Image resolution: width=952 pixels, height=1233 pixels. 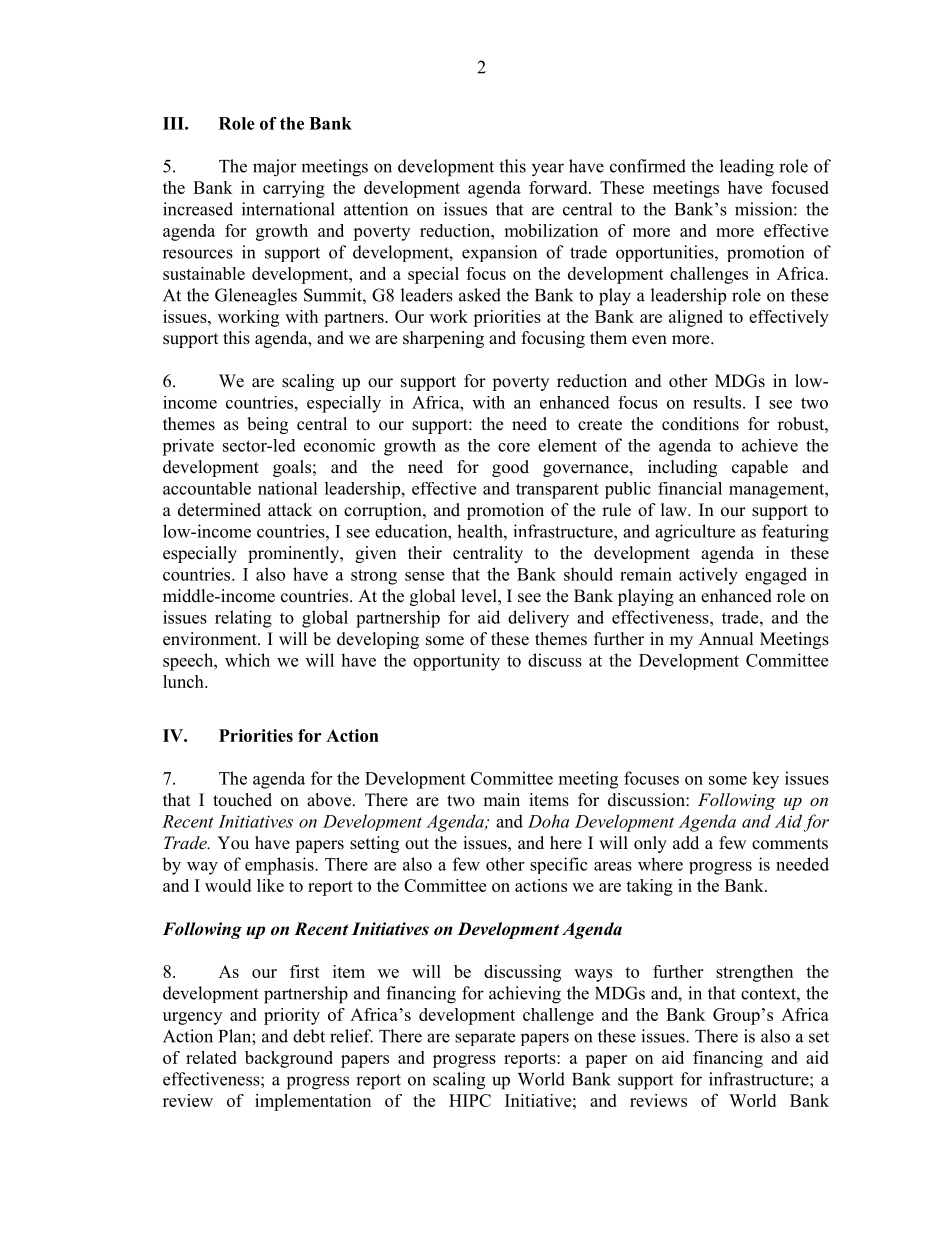 What do you see at coordinates (456, 662) in the screenshot?
I see `opportunity` at bounding box center [456, 662].
